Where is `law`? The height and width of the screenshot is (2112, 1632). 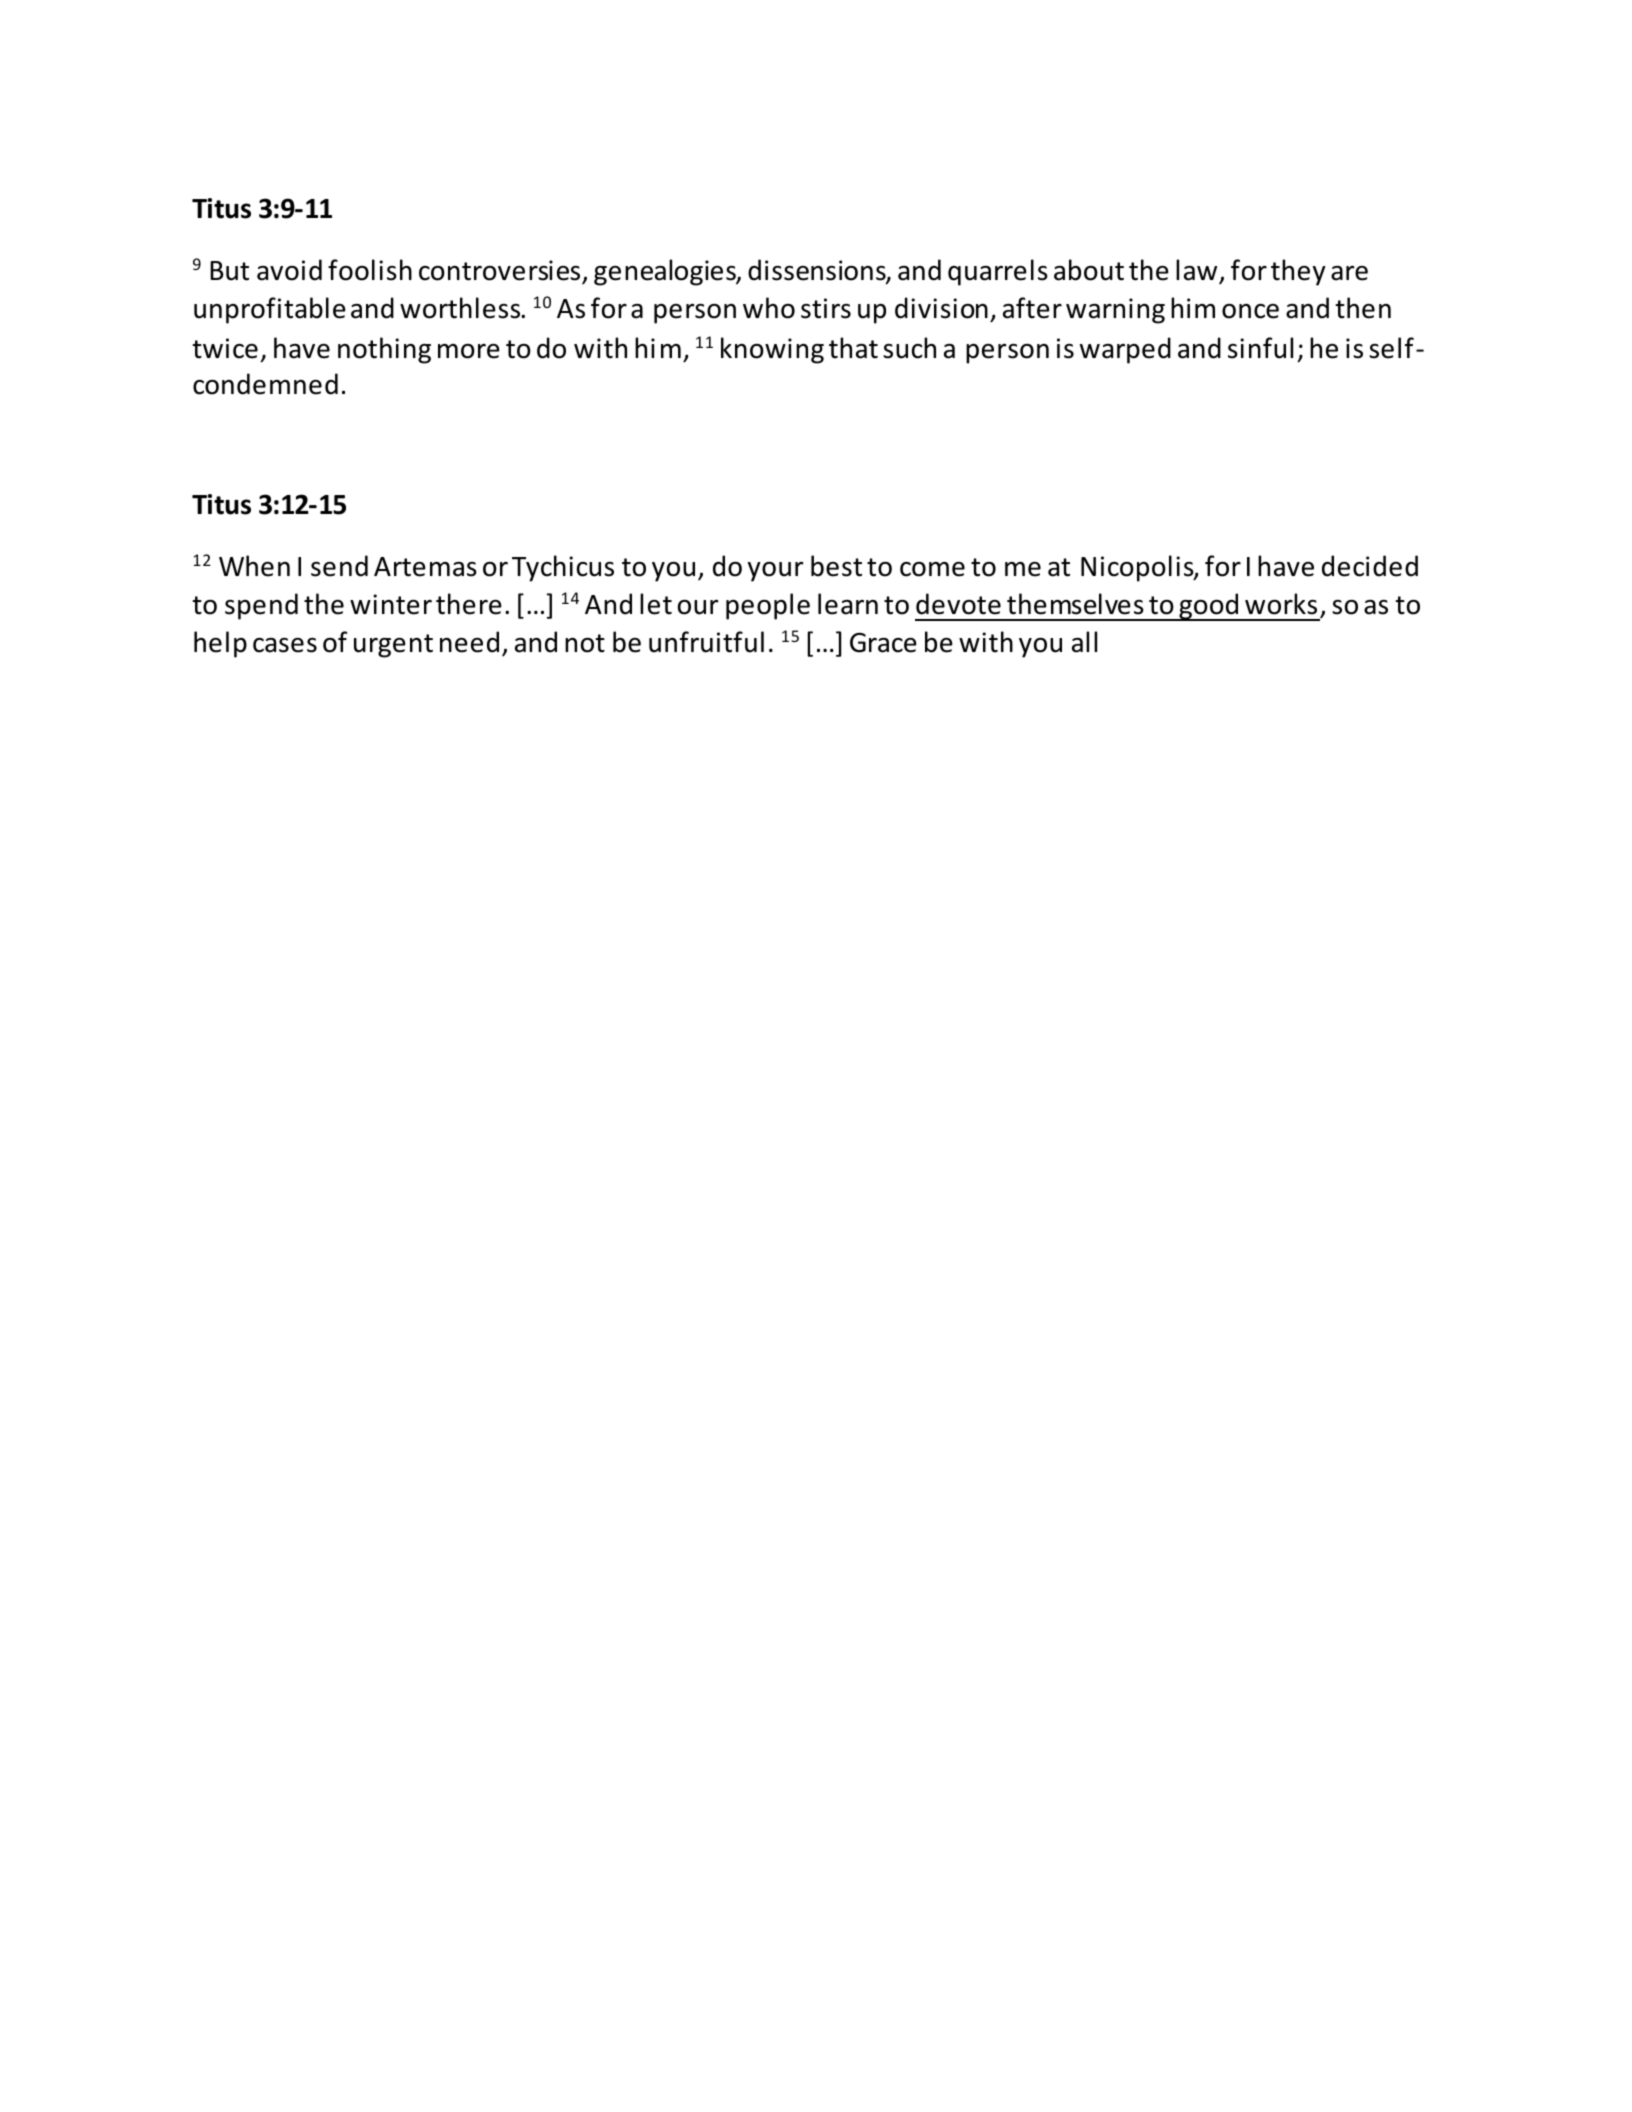
law is located at coordinates (1198, 271).
